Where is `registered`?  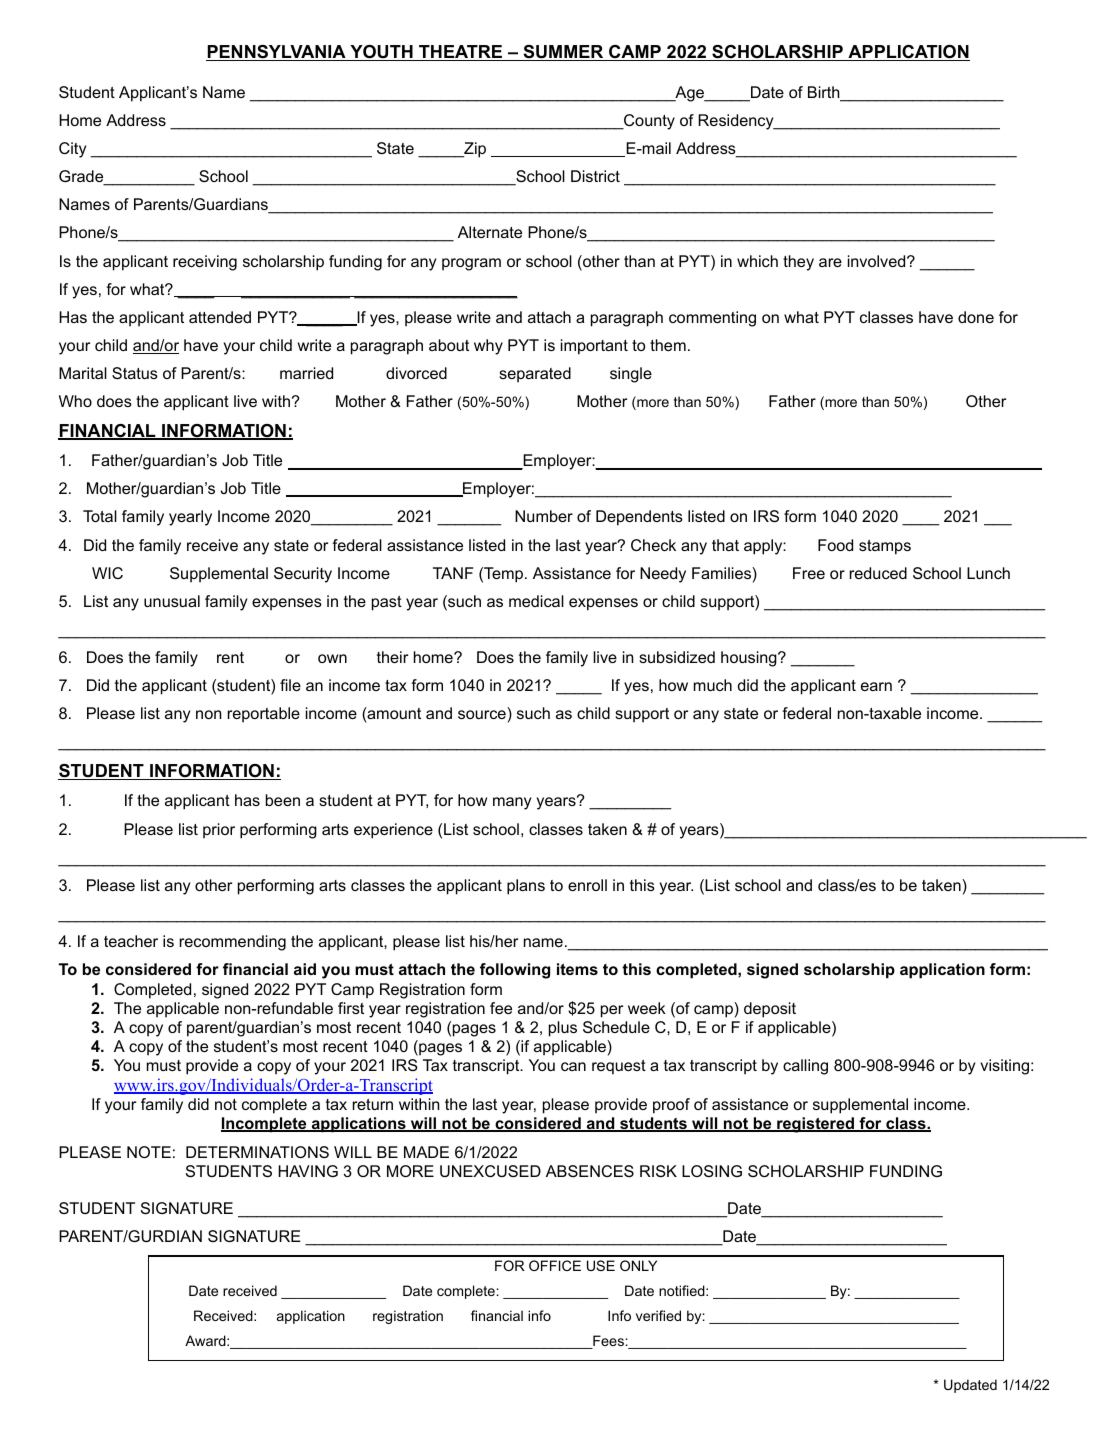 registered is located at coordinates (815, 1125).
